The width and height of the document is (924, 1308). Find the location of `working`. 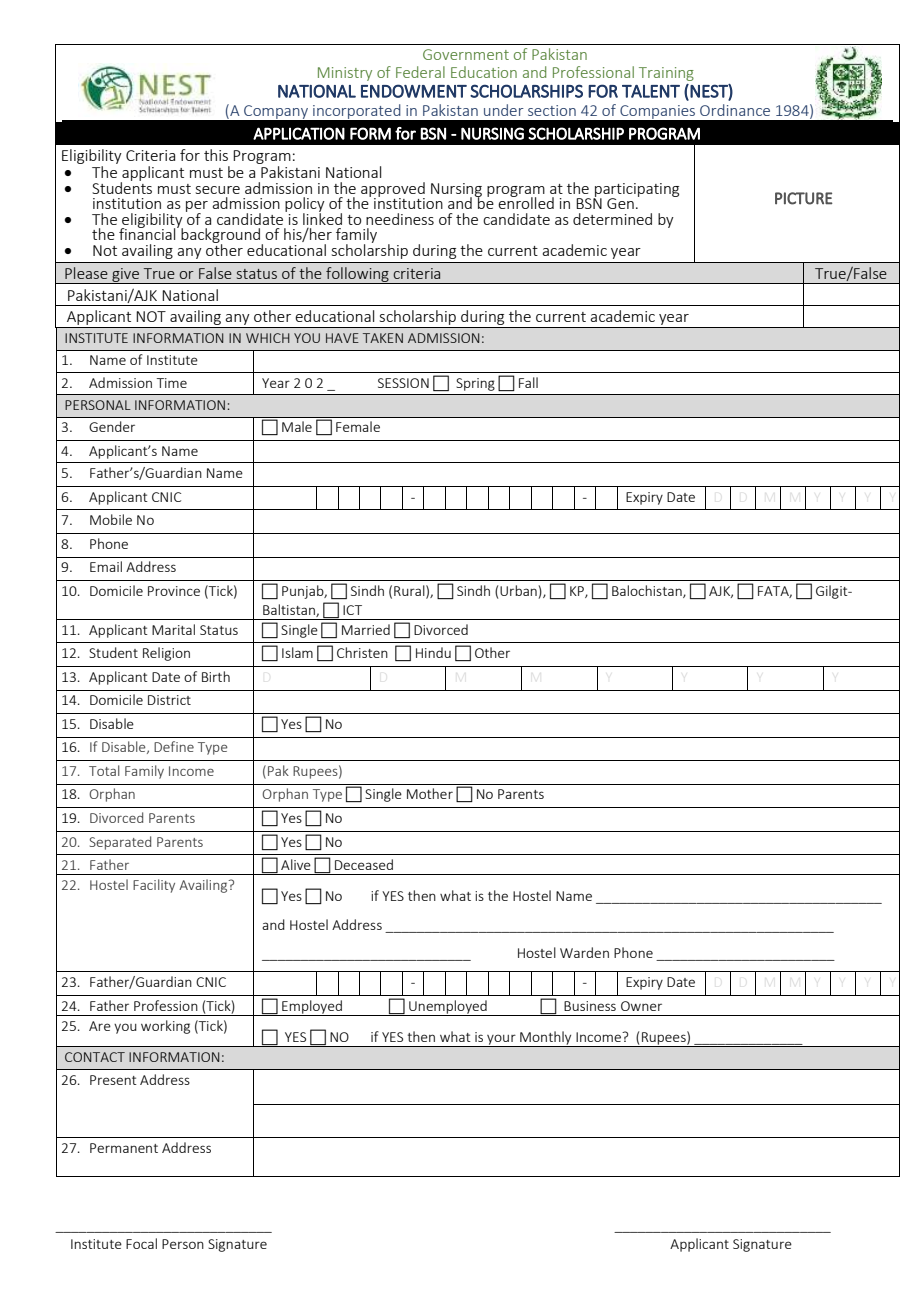

working is located at coordinates (165, 1027).
